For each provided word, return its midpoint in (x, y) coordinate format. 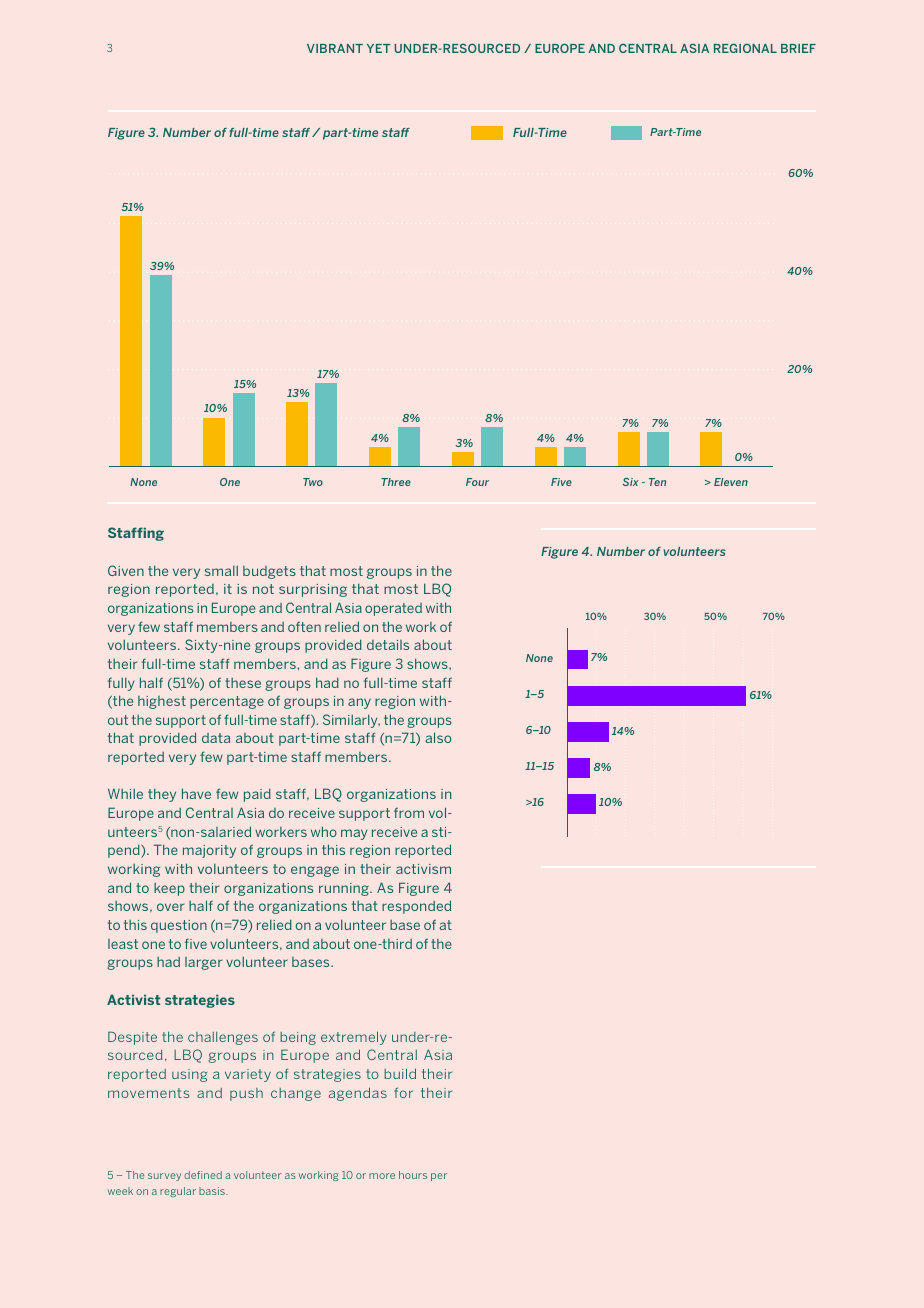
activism (423, 869)
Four (477, 482)
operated (393, 609)
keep (169, 889)
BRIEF (798, 48)
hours (413, 1175)
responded (416, 907)
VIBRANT (335, 48)
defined (203, 1175)
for (403, 1092)
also (438, 737)
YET (378, 48)
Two (313, 482)
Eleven (731, 482)
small (221, 571)
